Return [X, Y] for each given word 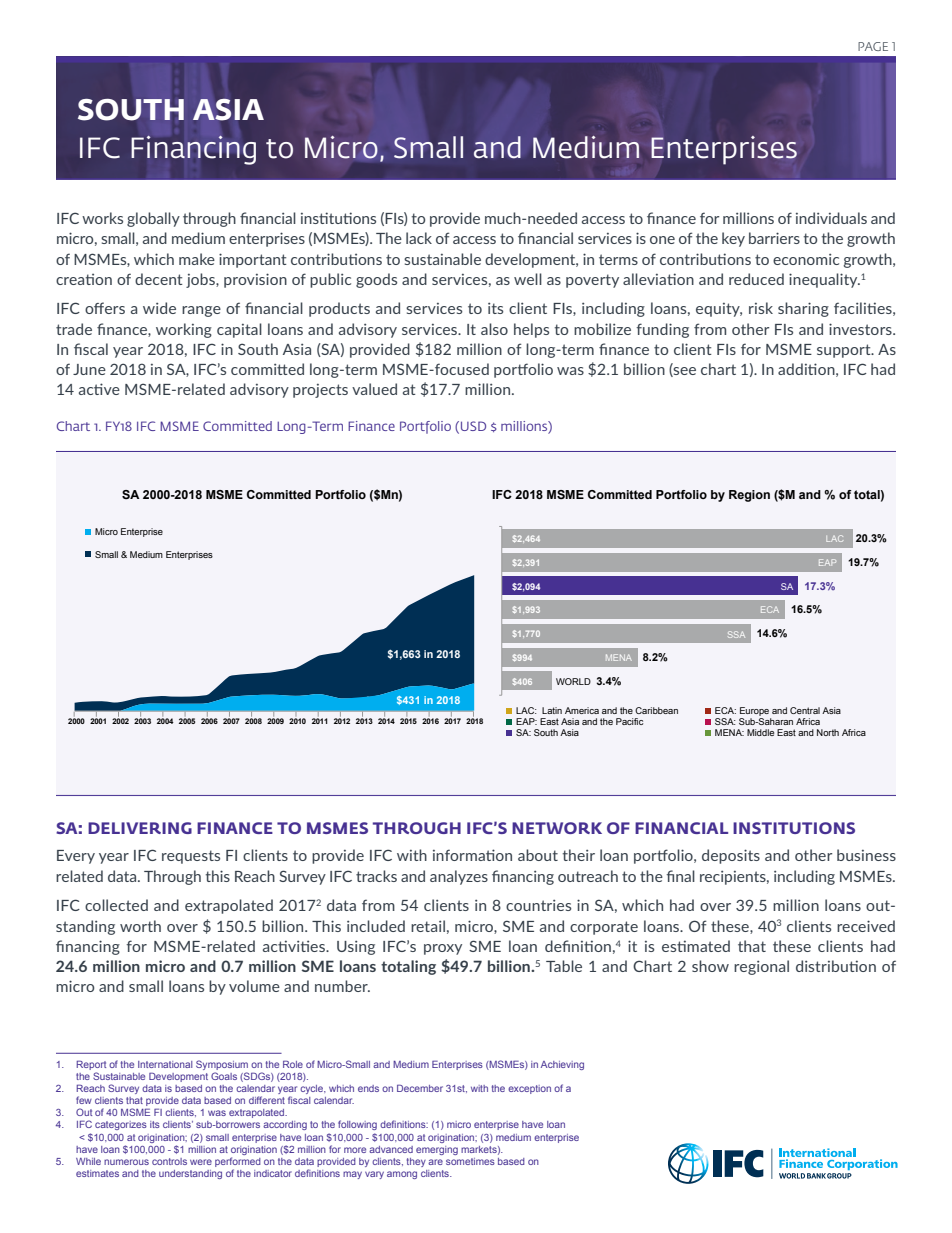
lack [419, 238]
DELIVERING [140, 828]
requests [191, 857]
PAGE [873, 46]
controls [169, 1161]
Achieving [562, 1065]
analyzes [459, 877]
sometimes [470, 1161]
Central [805, 710]
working [184, 330]
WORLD [573, 681]
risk [761, 308]
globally [153, 219]
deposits [731, 856]
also [494, 329]
